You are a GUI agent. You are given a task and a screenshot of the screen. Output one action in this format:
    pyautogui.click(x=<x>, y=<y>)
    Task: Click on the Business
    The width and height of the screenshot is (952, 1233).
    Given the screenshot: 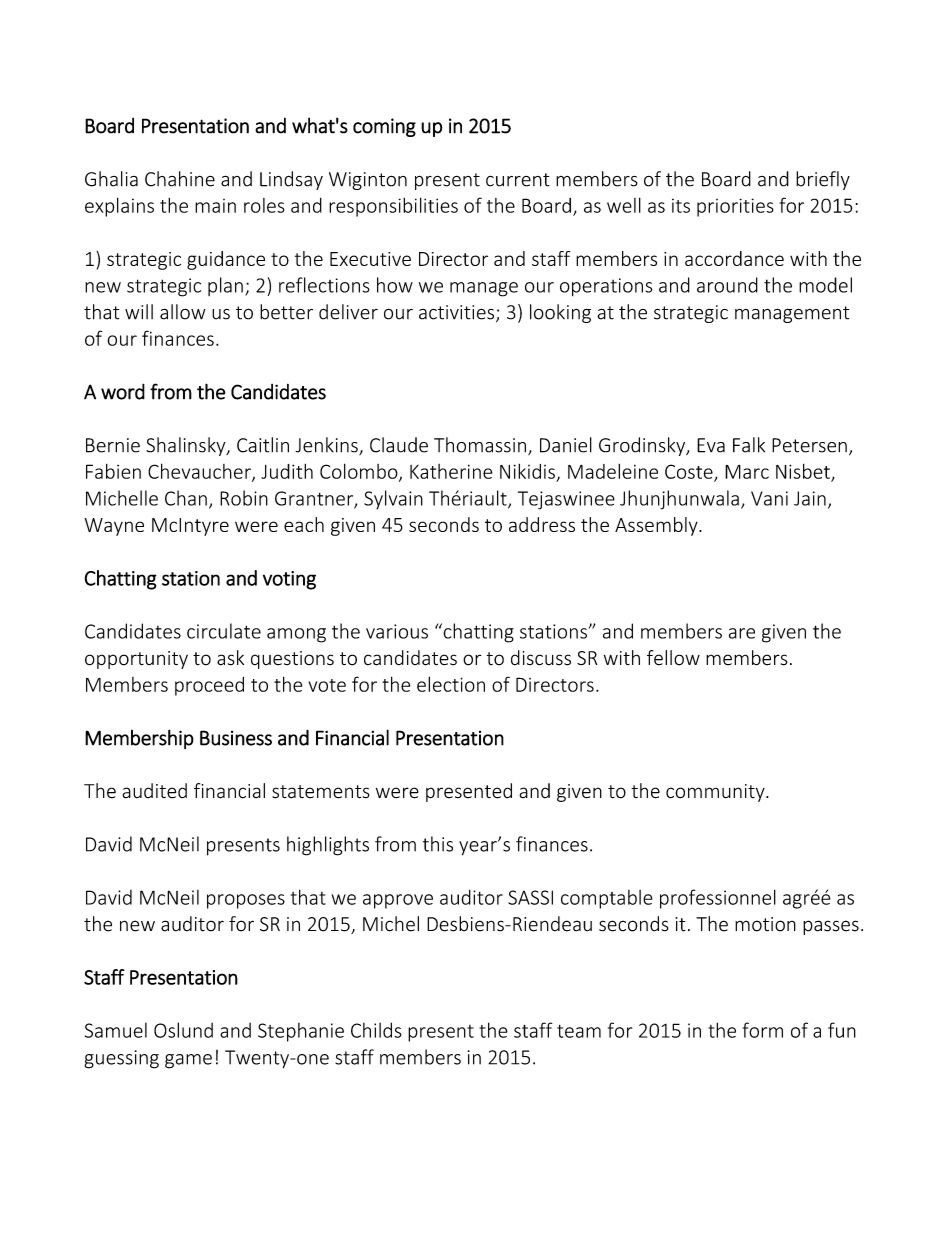 What is the action you would take?
    pyautogui.click(x=236, y=738)
